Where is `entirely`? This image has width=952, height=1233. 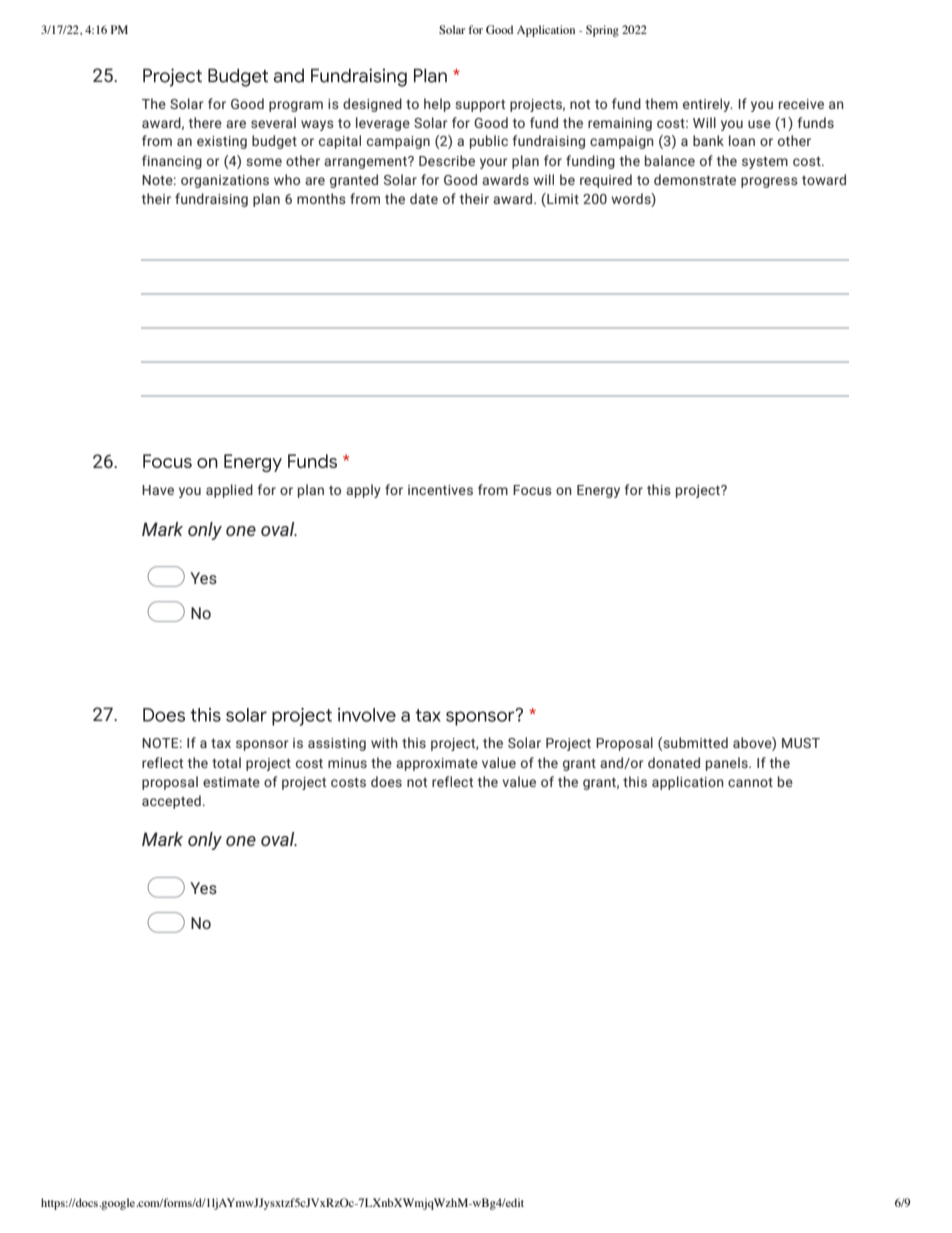 entirely is located at coordinates (708, 105).
